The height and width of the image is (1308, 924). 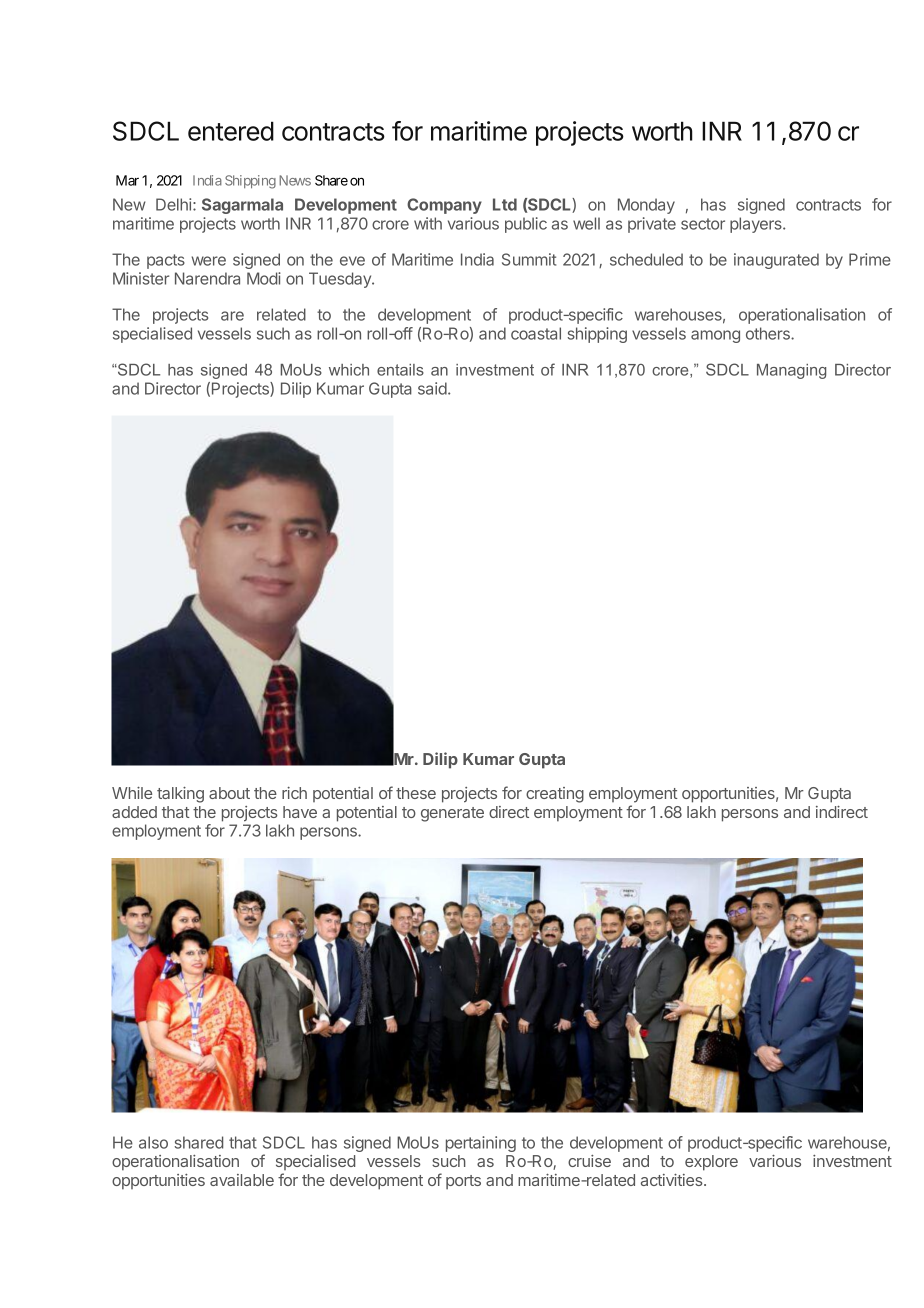 What do you see at coordinates (555, 795) in the image?
I see `creating` at bounding box center [555, 795].
